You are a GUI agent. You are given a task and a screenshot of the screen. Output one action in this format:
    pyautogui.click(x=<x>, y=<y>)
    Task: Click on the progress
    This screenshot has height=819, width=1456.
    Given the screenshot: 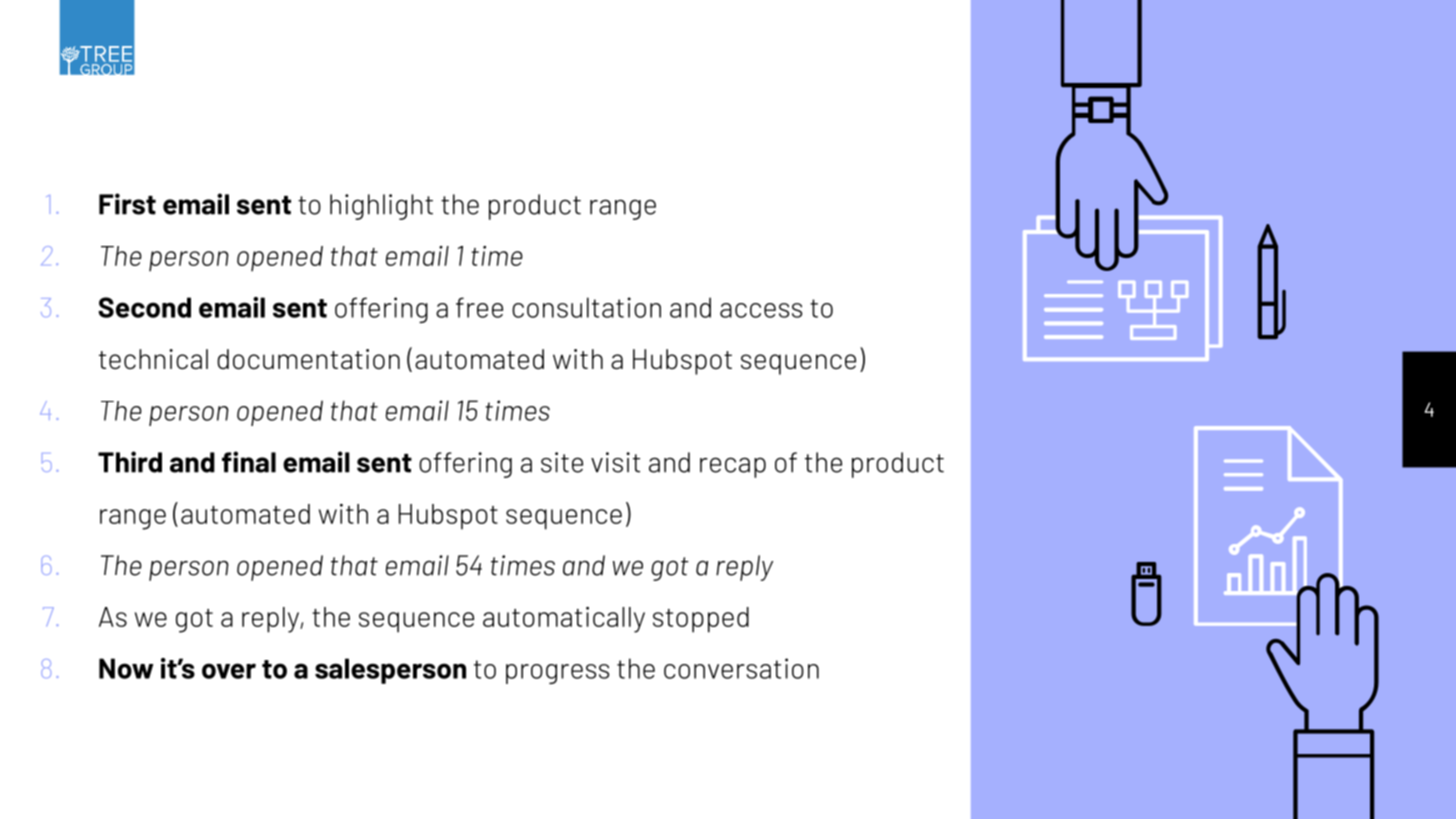 What is the action you would take?
    pyautogui.click(x=557, y=674)
